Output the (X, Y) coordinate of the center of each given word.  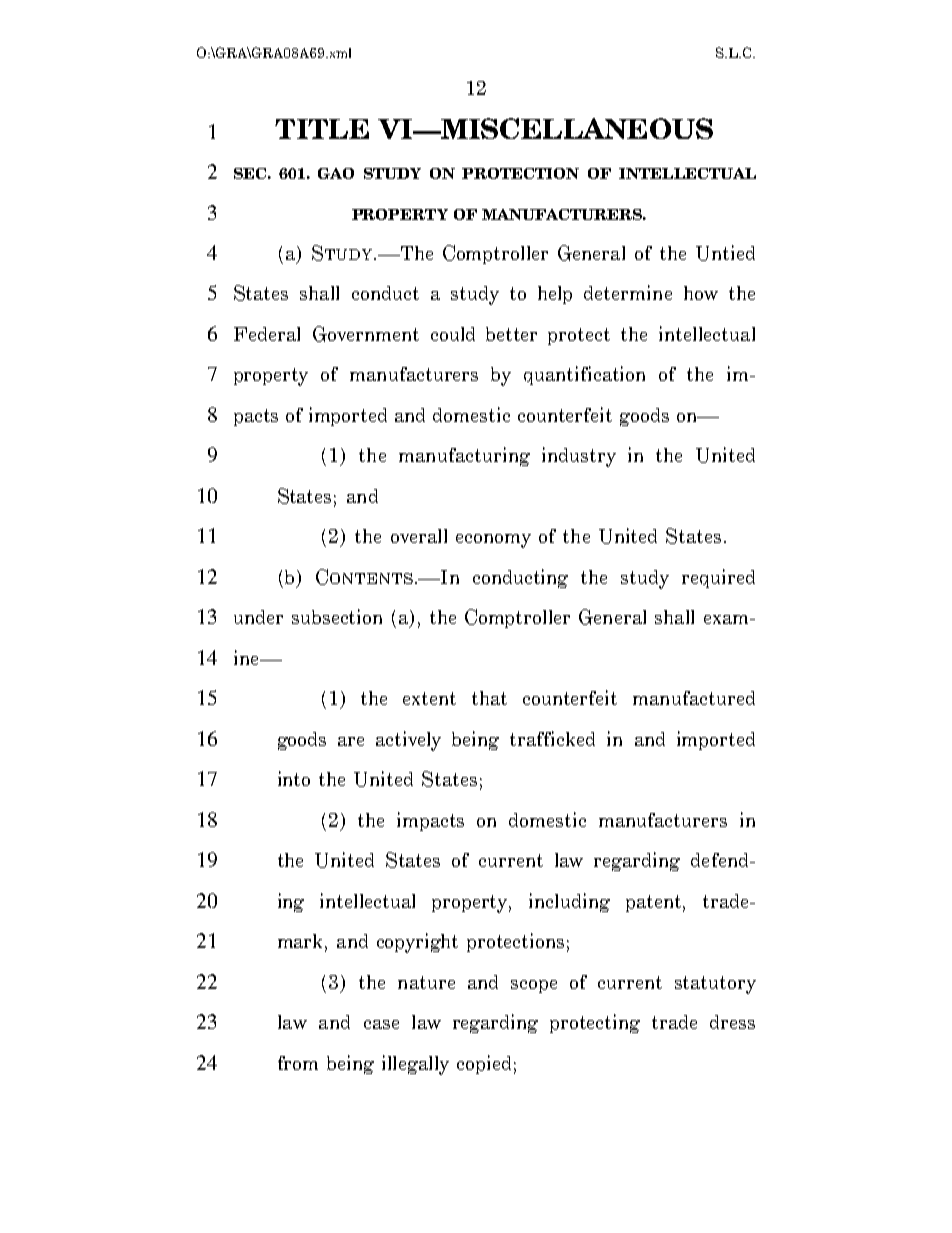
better (511, 334)
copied (484, 1064)
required (718, 578)
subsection (337, 616)
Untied (725, 253)
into (294, 778)
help (555, 295)
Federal (267, 334)
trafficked (552, 738)
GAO (336, 173)
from (298, 1063)
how (701, 293)
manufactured (694, 698)
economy (493, 541)
